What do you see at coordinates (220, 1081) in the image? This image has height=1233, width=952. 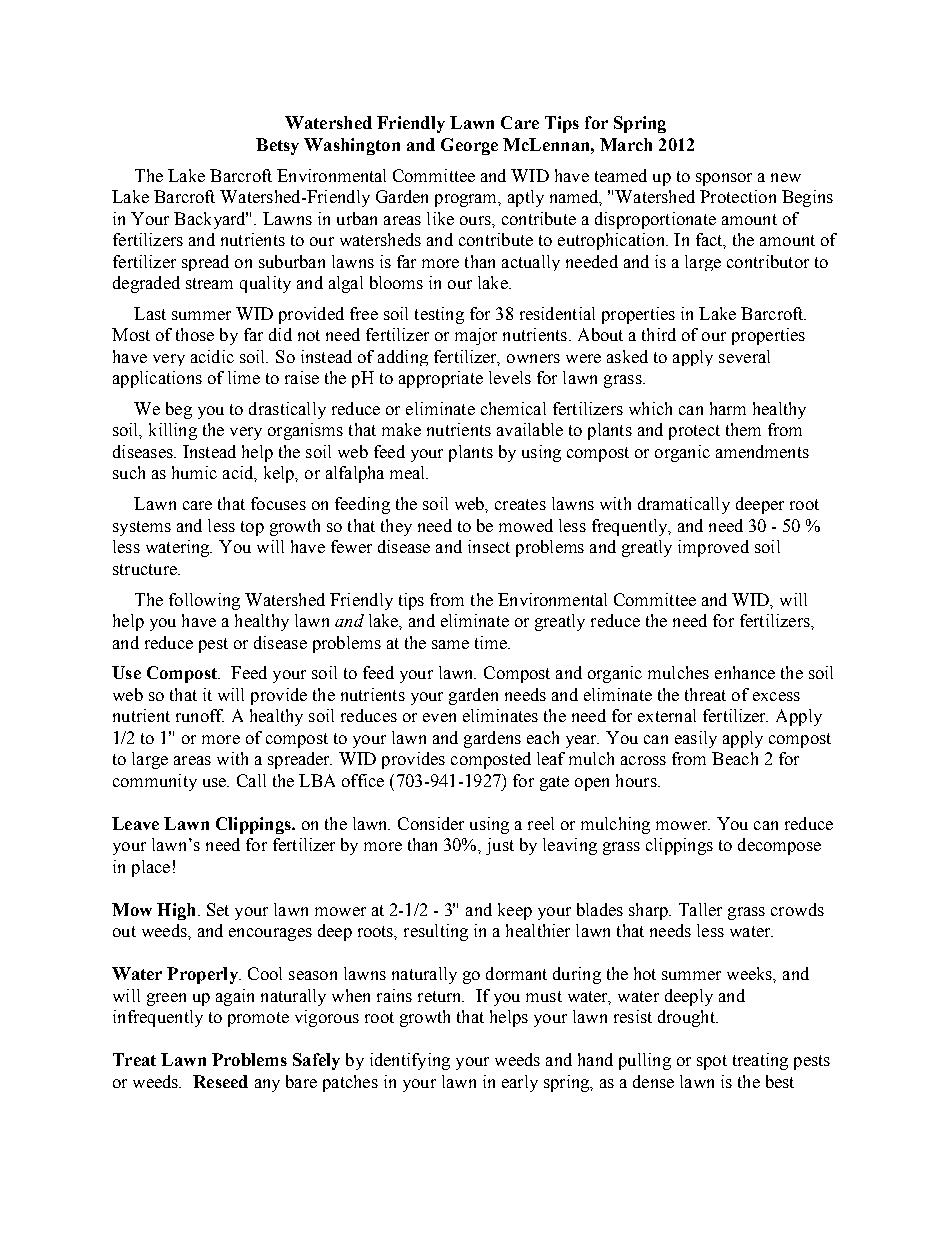 I see `Reseed` at bounding box center [220, 1081].
